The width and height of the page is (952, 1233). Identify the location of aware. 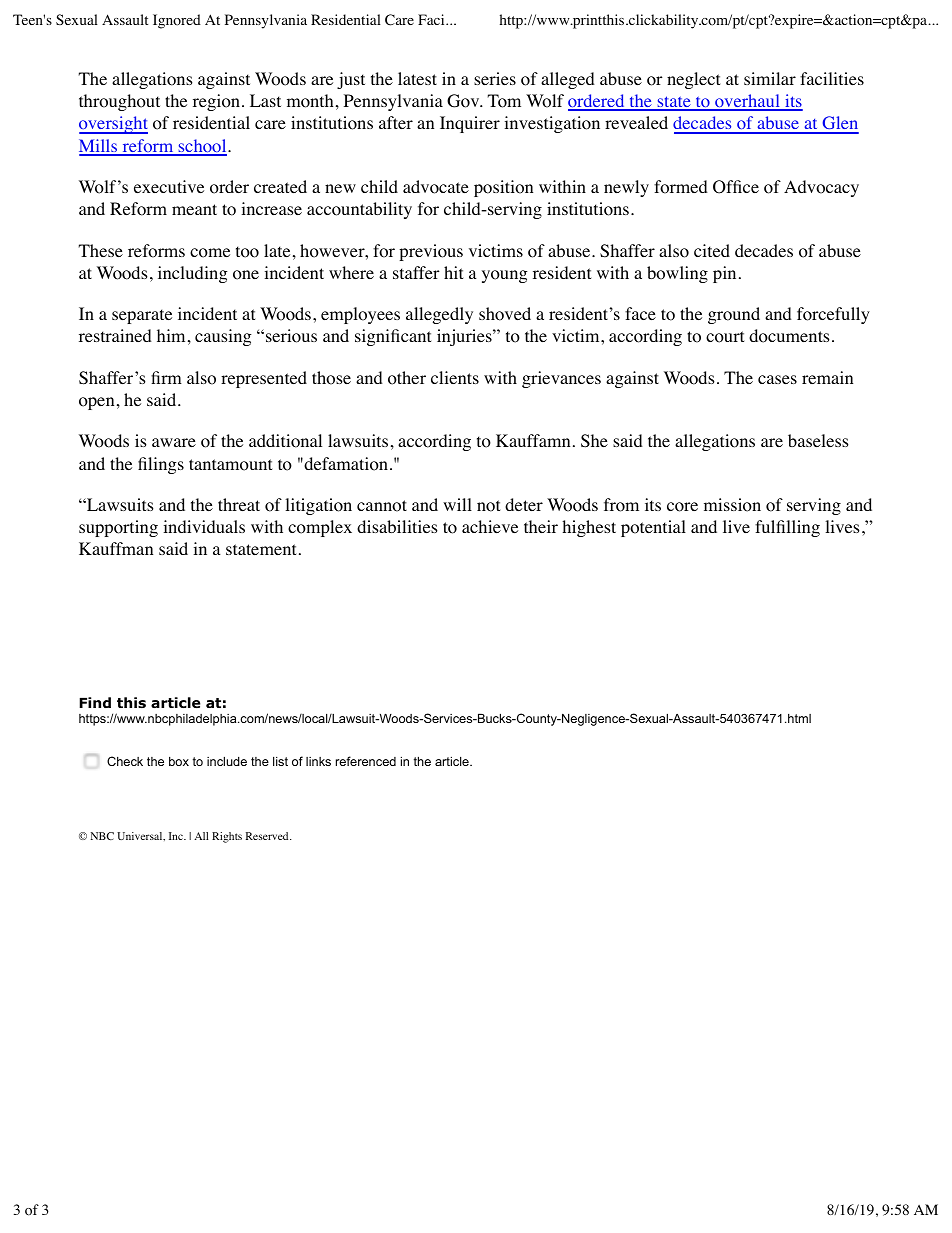
(174, 442).
